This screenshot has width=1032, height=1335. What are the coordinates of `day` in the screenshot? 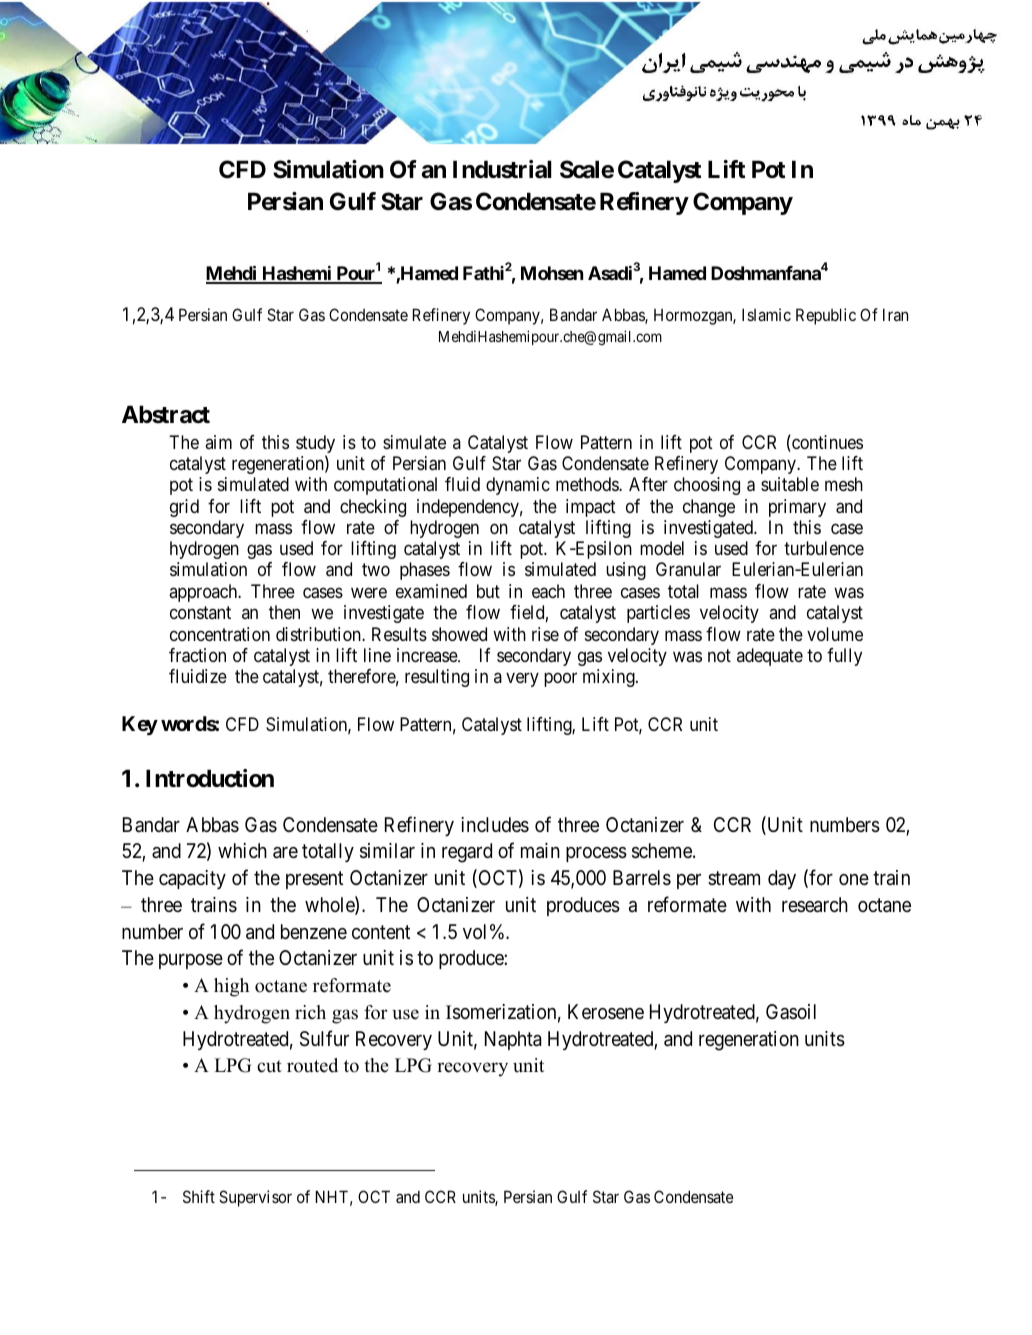 It's located at (782, 879).
